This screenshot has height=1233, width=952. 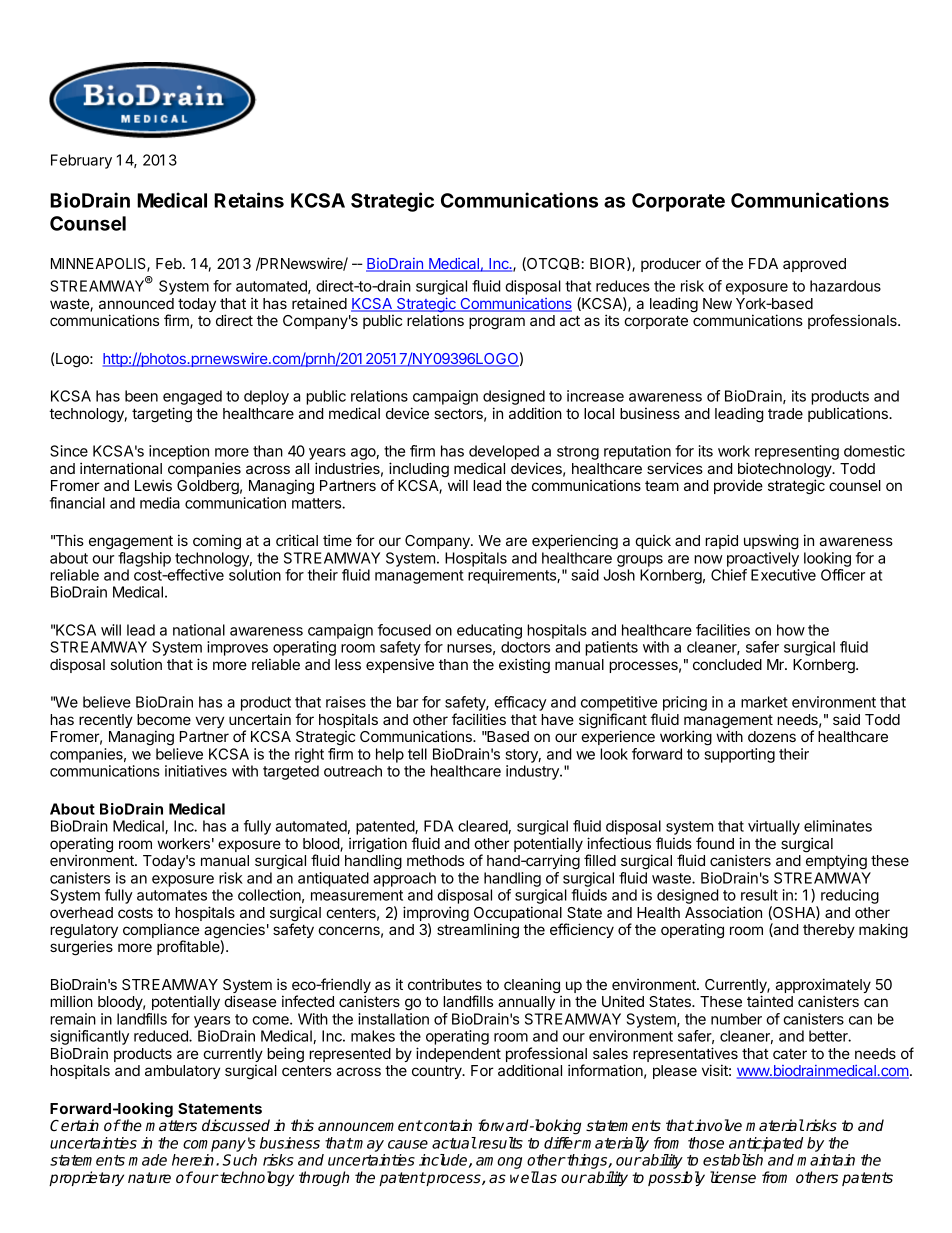 What do you see at coordinates (483, 827) in the screenshot?
I see `cleared` at bounding box center [483, 827].
